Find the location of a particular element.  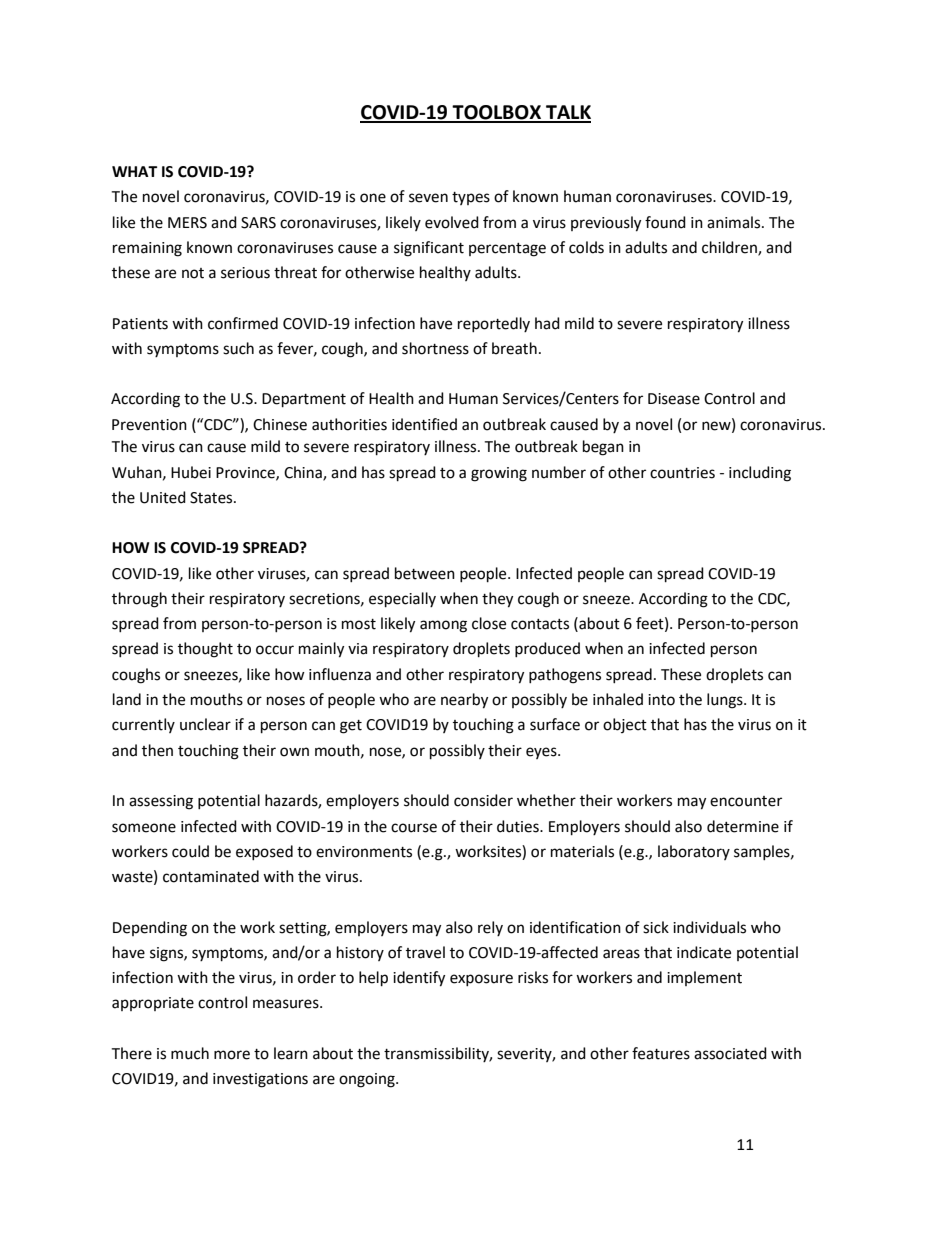

Hubei is located at coordinates (191, 472).
